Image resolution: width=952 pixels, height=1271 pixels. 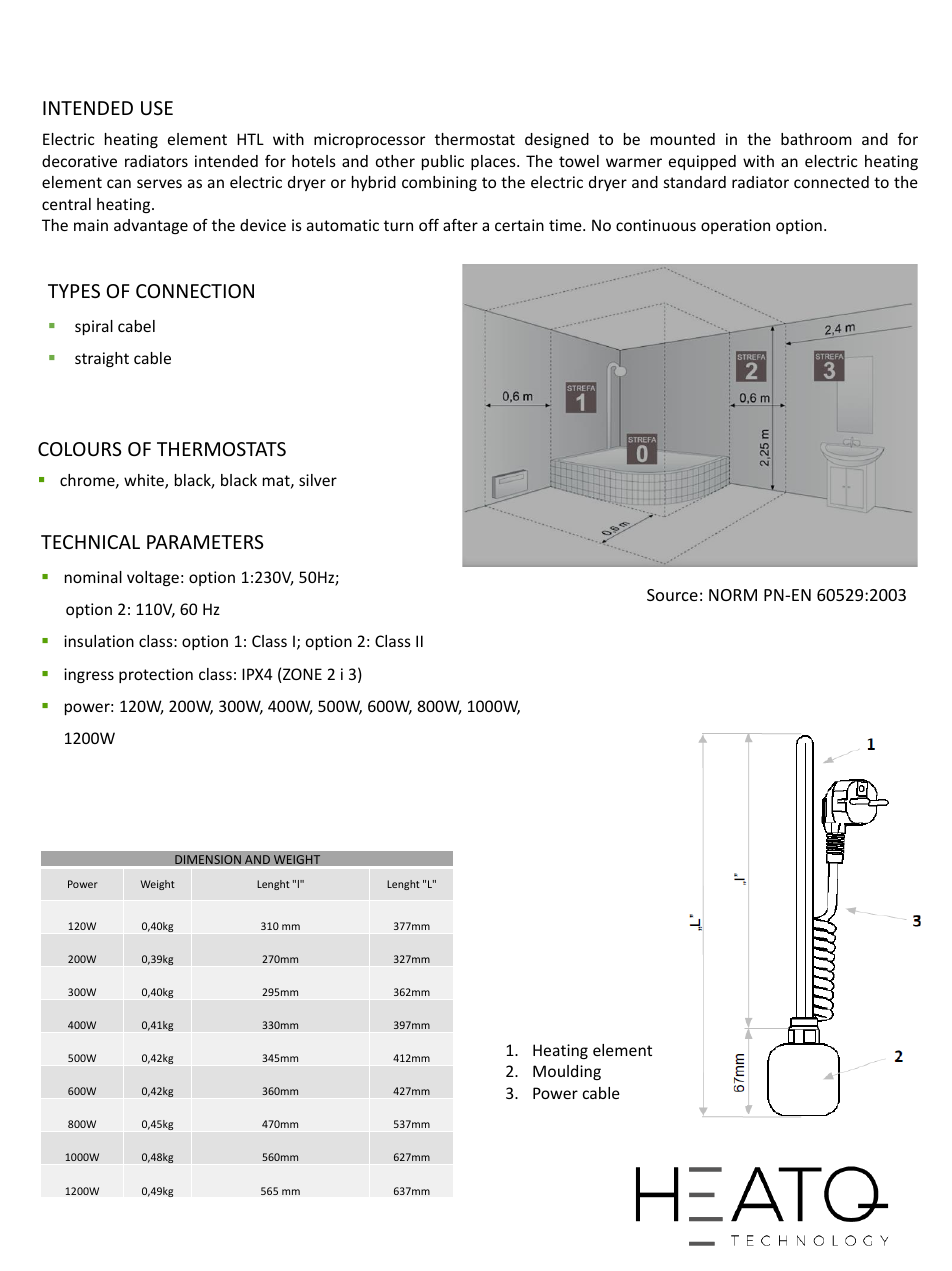 I want to click on insulation, so click(x=99, y=641).
